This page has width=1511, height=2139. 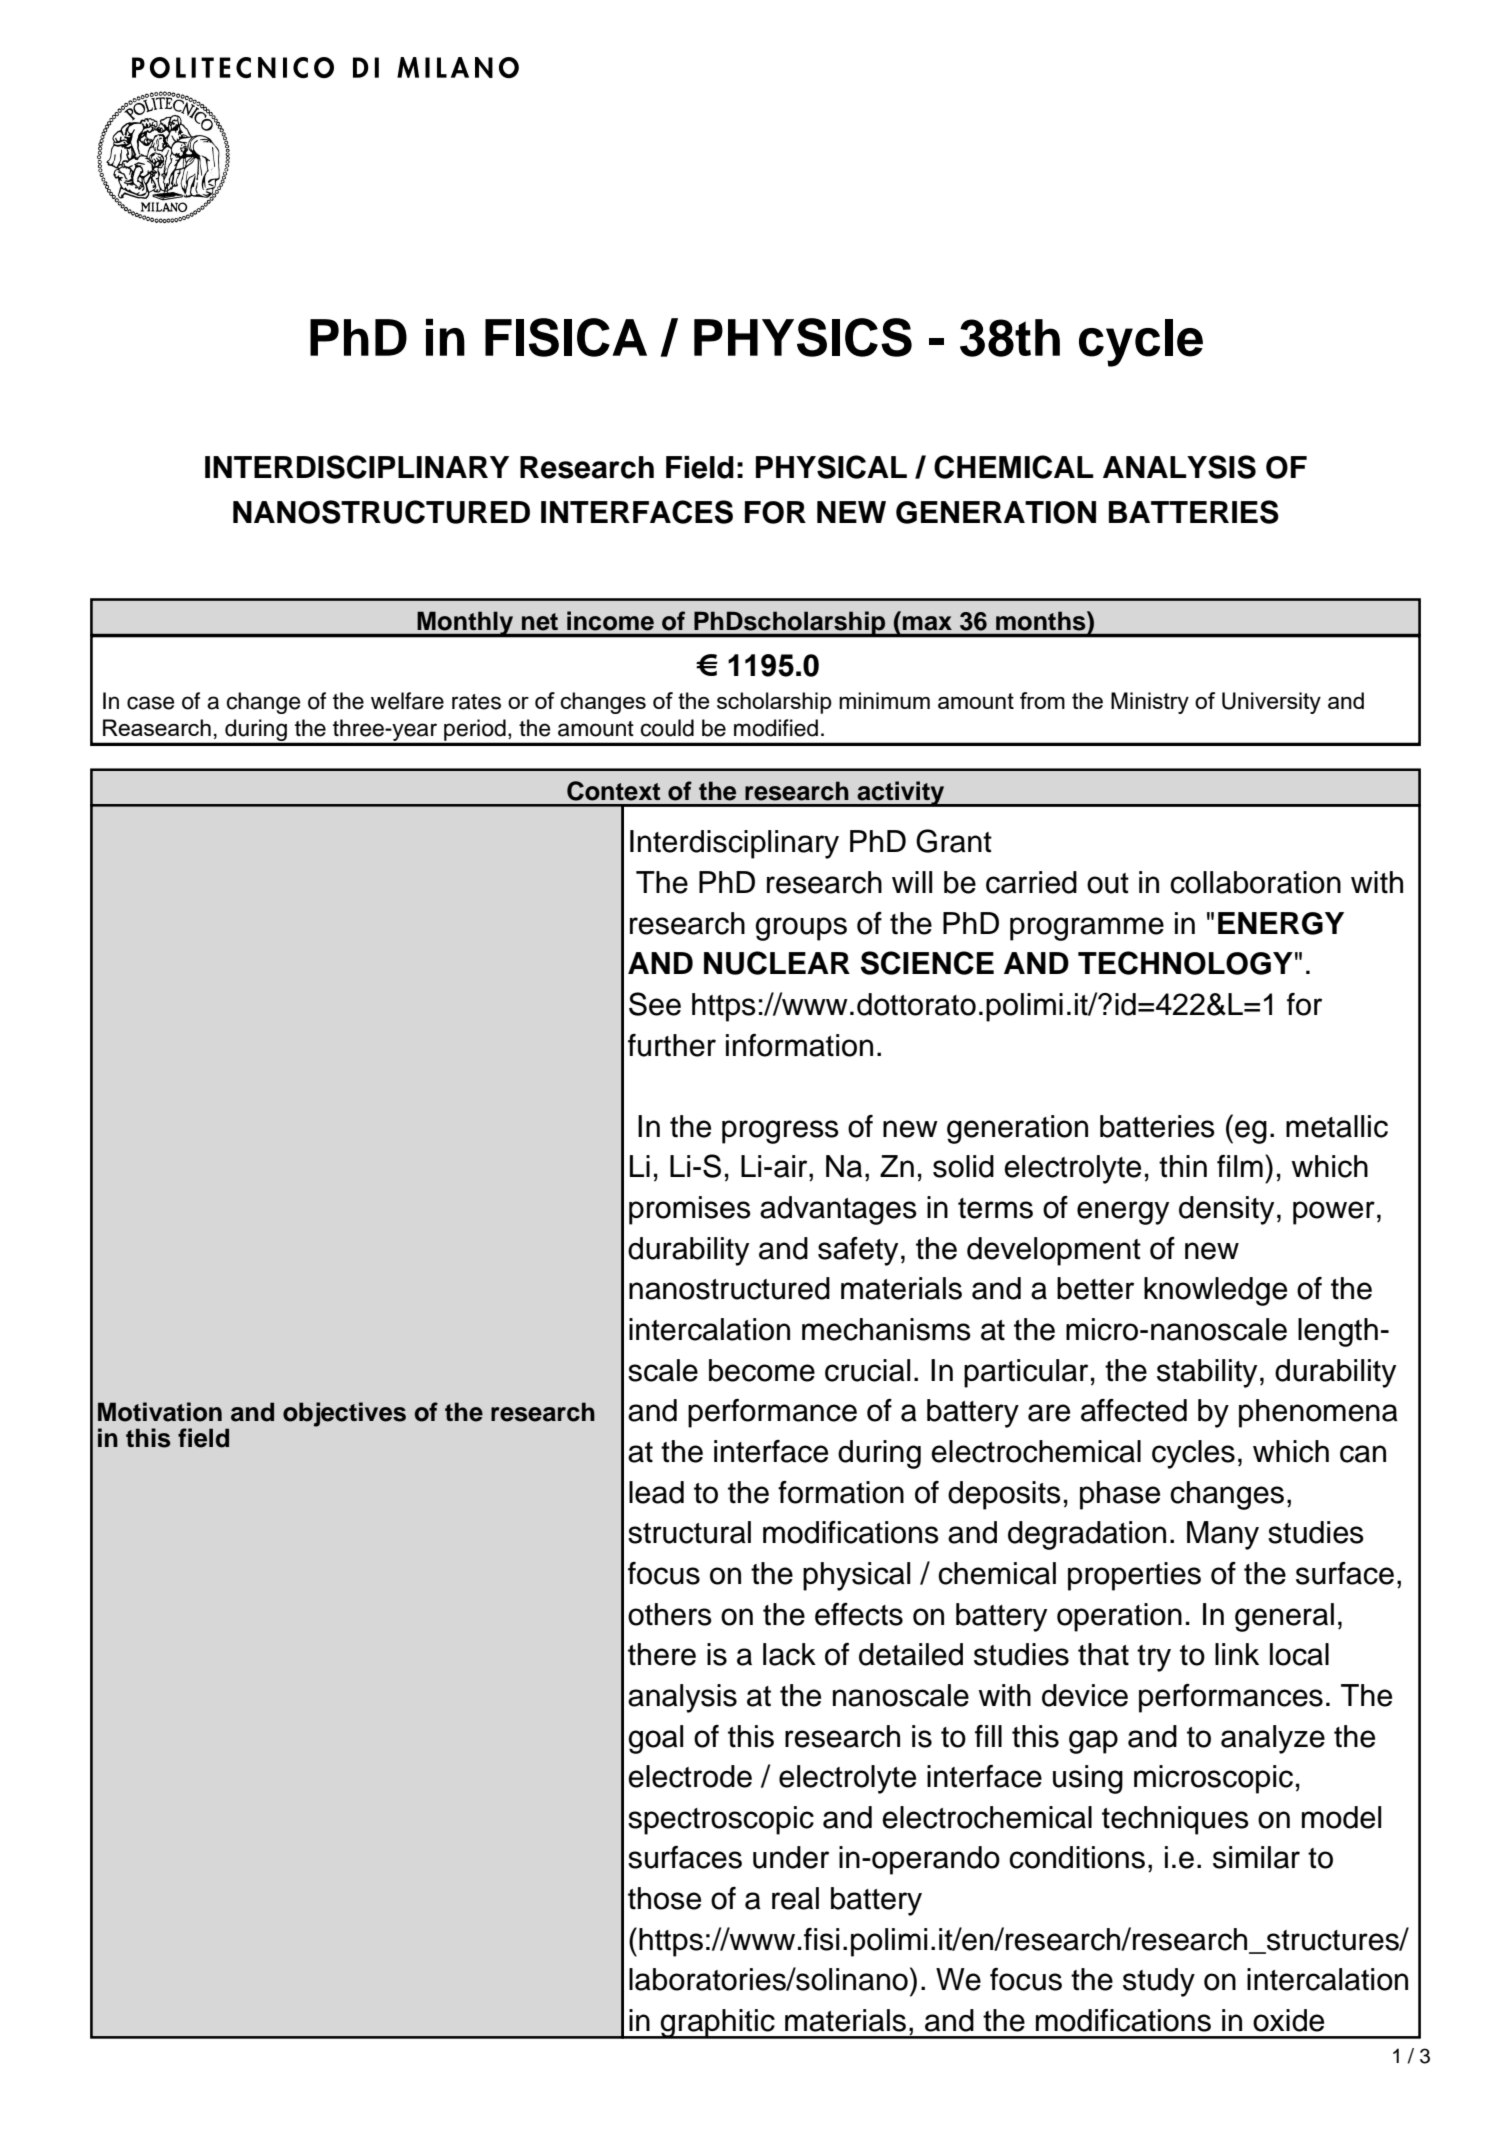 I want to click on those, so click(x=664, y=1898).
